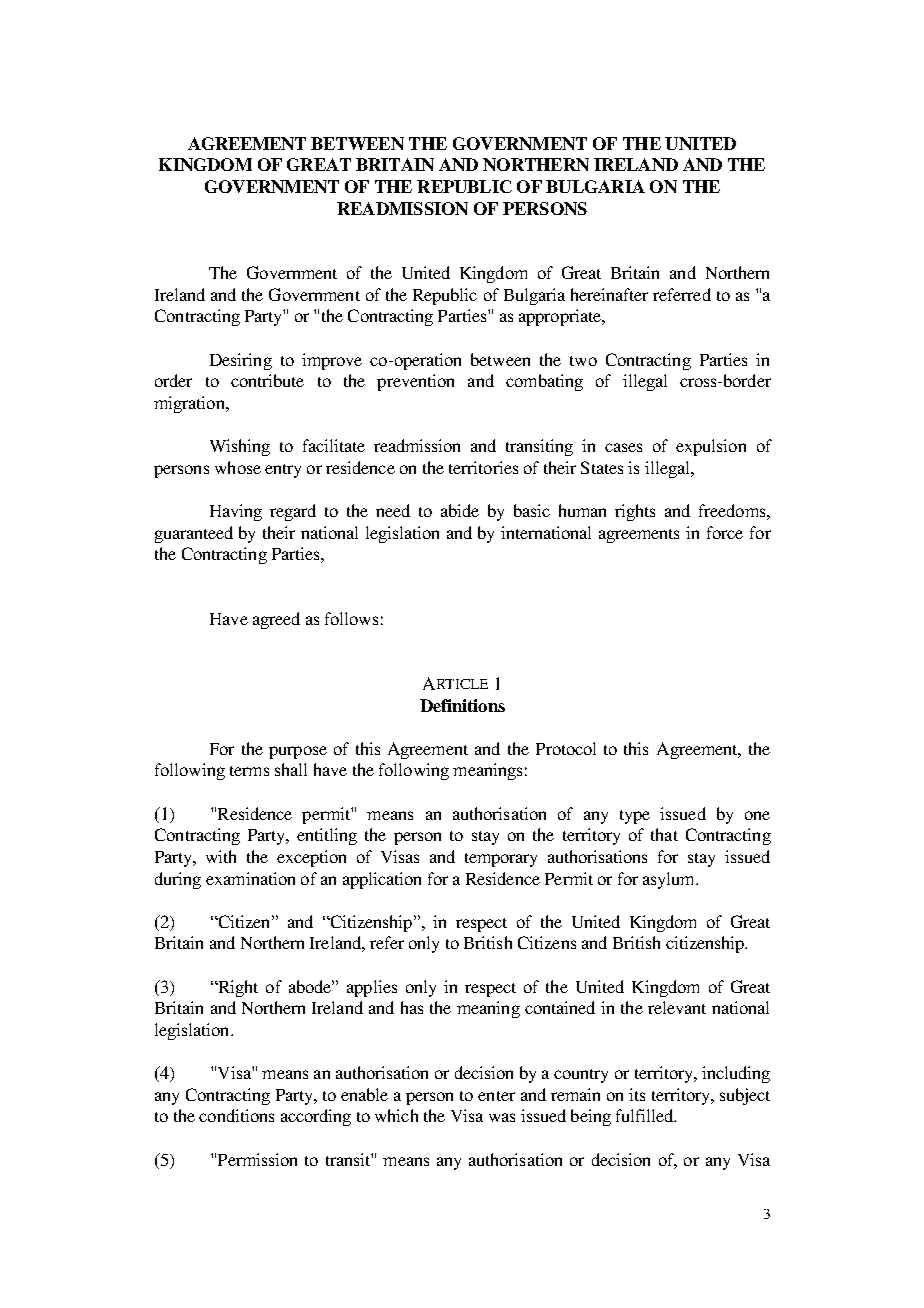 The width and height of the screenshot is (924, 1308). What do you see at coordinates (298, 752) in the screenshot?
I see `purpose` at bounding box center [298, 752].
